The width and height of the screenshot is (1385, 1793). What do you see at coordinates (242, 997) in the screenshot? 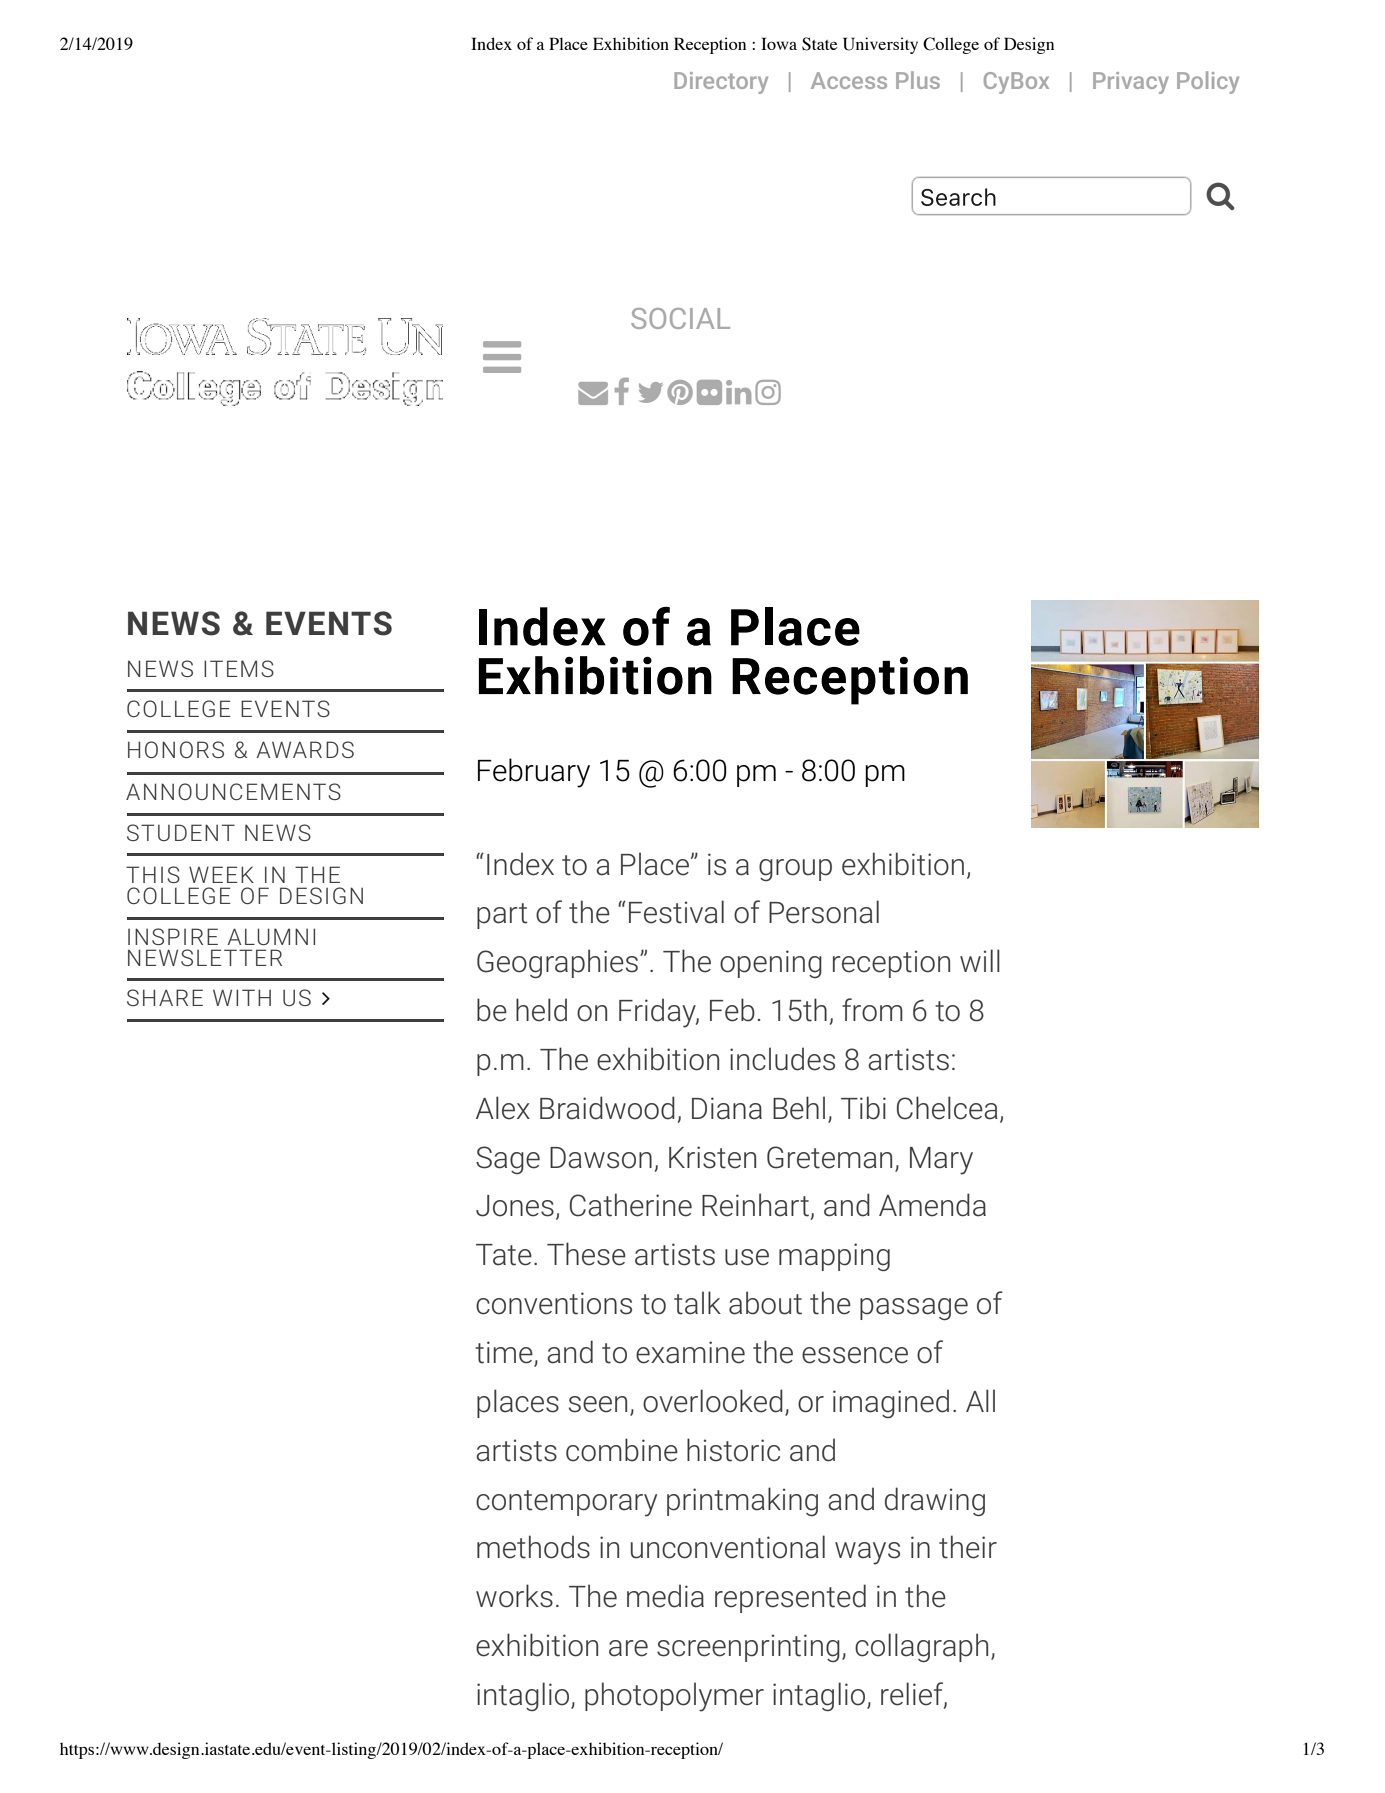
I see `WITH` at bounding box center [242, 997].
